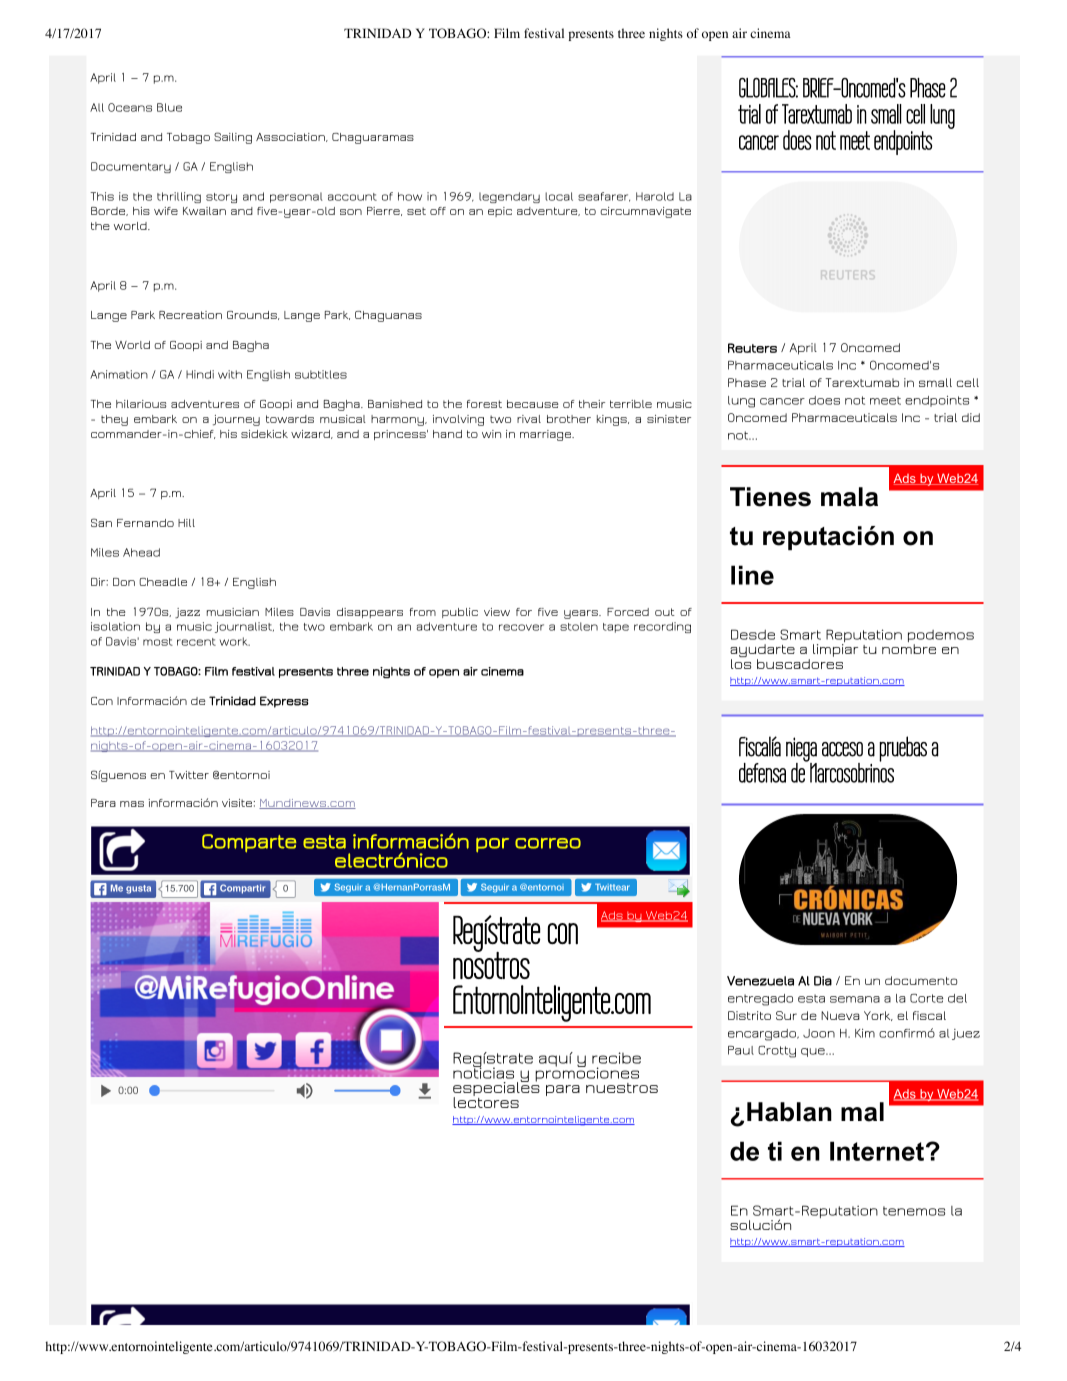  Describe the element at coordinates (521, 627) in the screenshot. I see `recover` at that location.
